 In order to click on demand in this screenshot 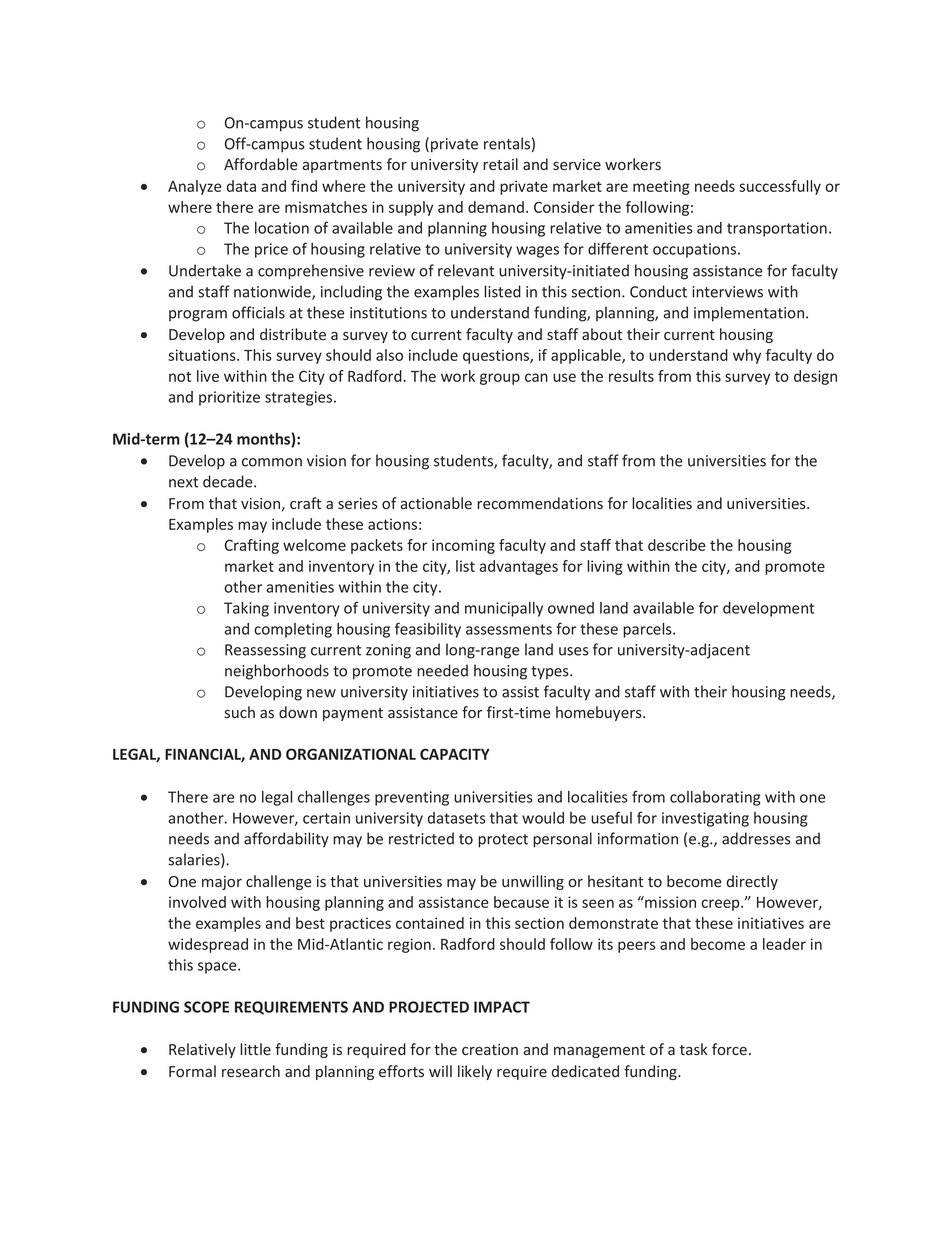, I will do `click(496, 207)`.
